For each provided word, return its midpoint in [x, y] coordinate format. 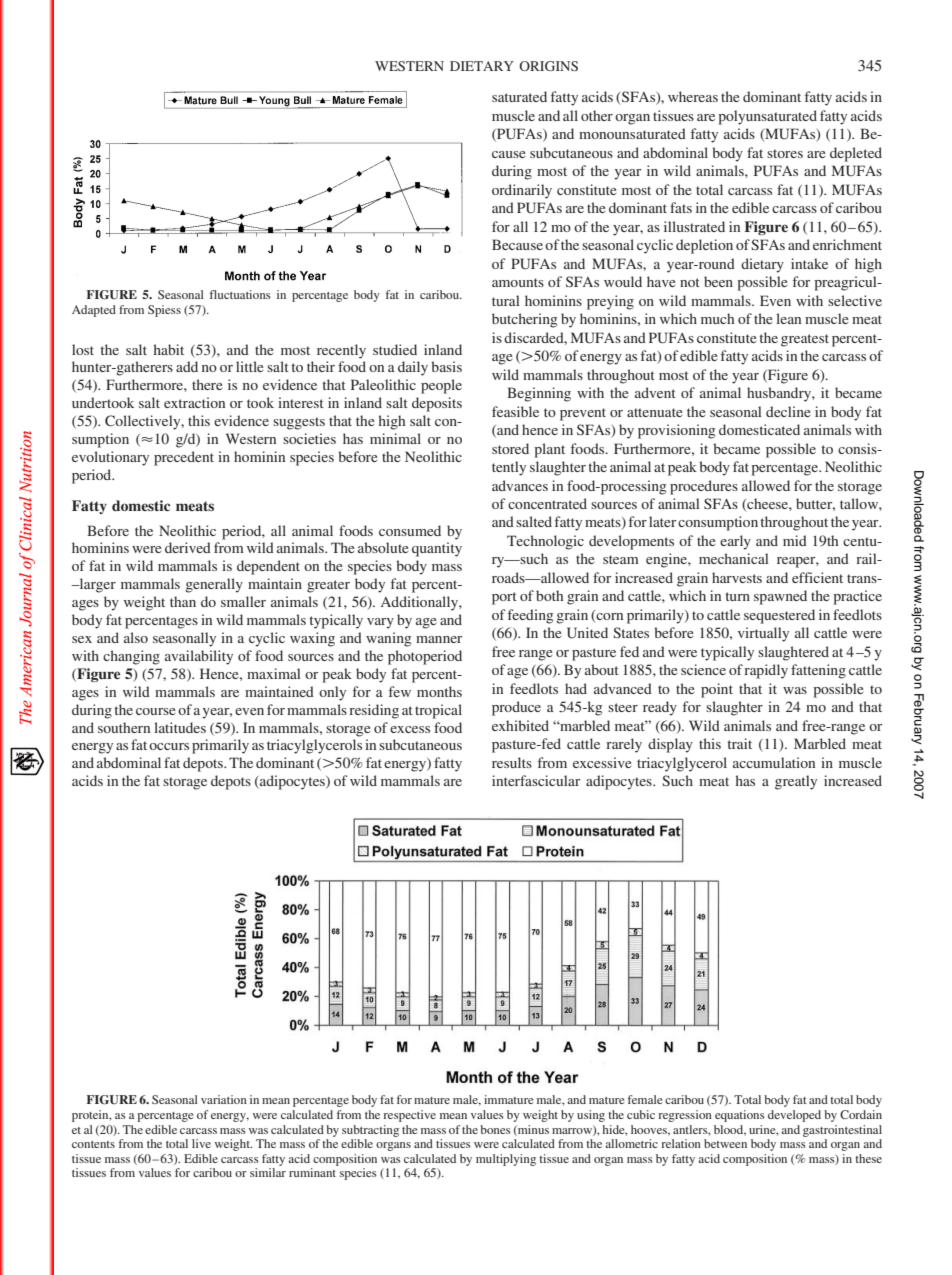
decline [788, 411]
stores [785, 153]
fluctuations [240, 294]
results [512, 762]
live [201, 1143]
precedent [184, 458]
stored [510, 448]
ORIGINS [548, 66]
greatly [796, 782]
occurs [169, 746]
